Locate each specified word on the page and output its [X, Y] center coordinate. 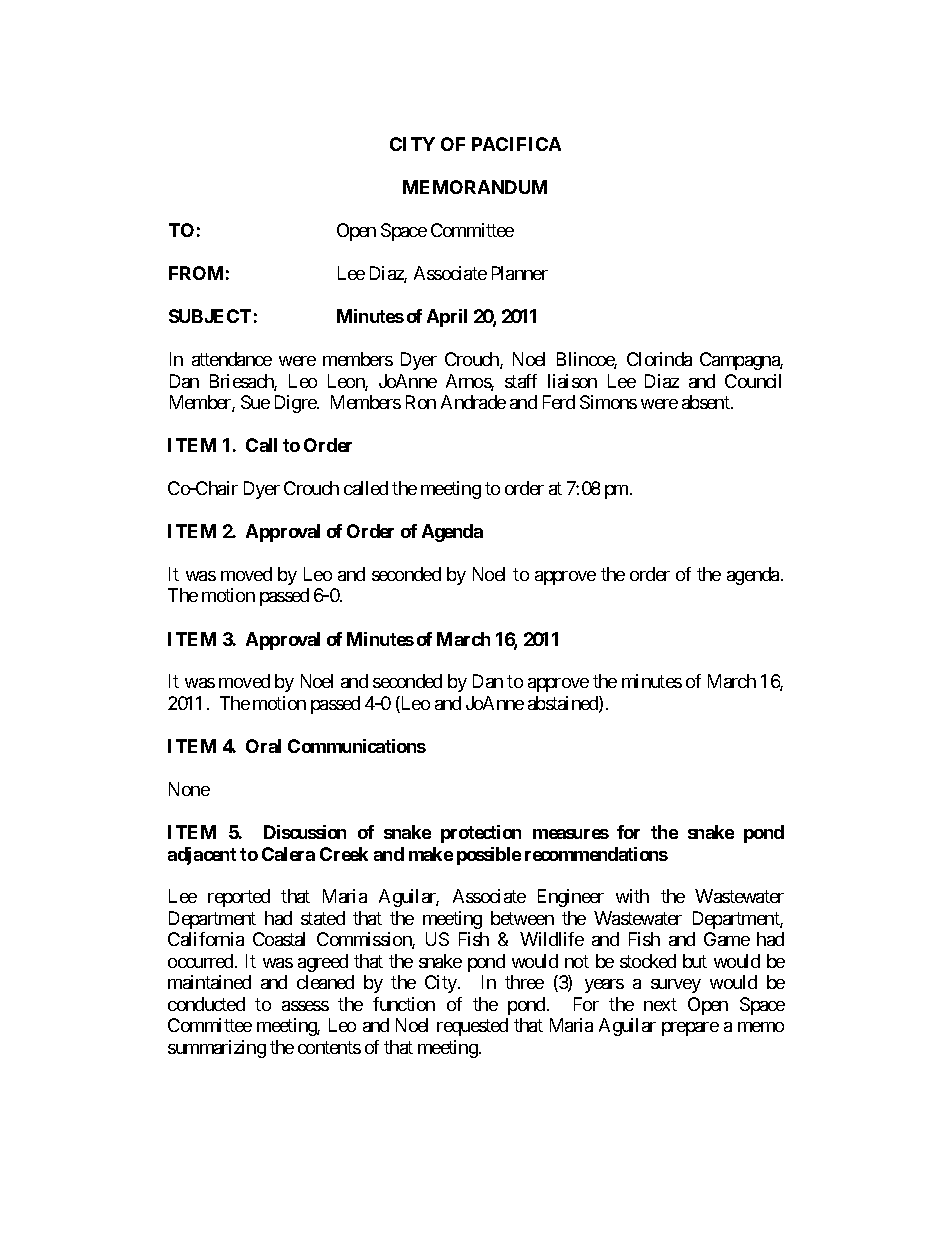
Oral [263, 746]
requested [472, 1027]
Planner [520, 273]
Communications [357, 746]
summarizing [217, 1049]
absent [707, 402]
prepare [690, 1029]
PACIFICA [516, 144]
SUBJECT [210, 316]
